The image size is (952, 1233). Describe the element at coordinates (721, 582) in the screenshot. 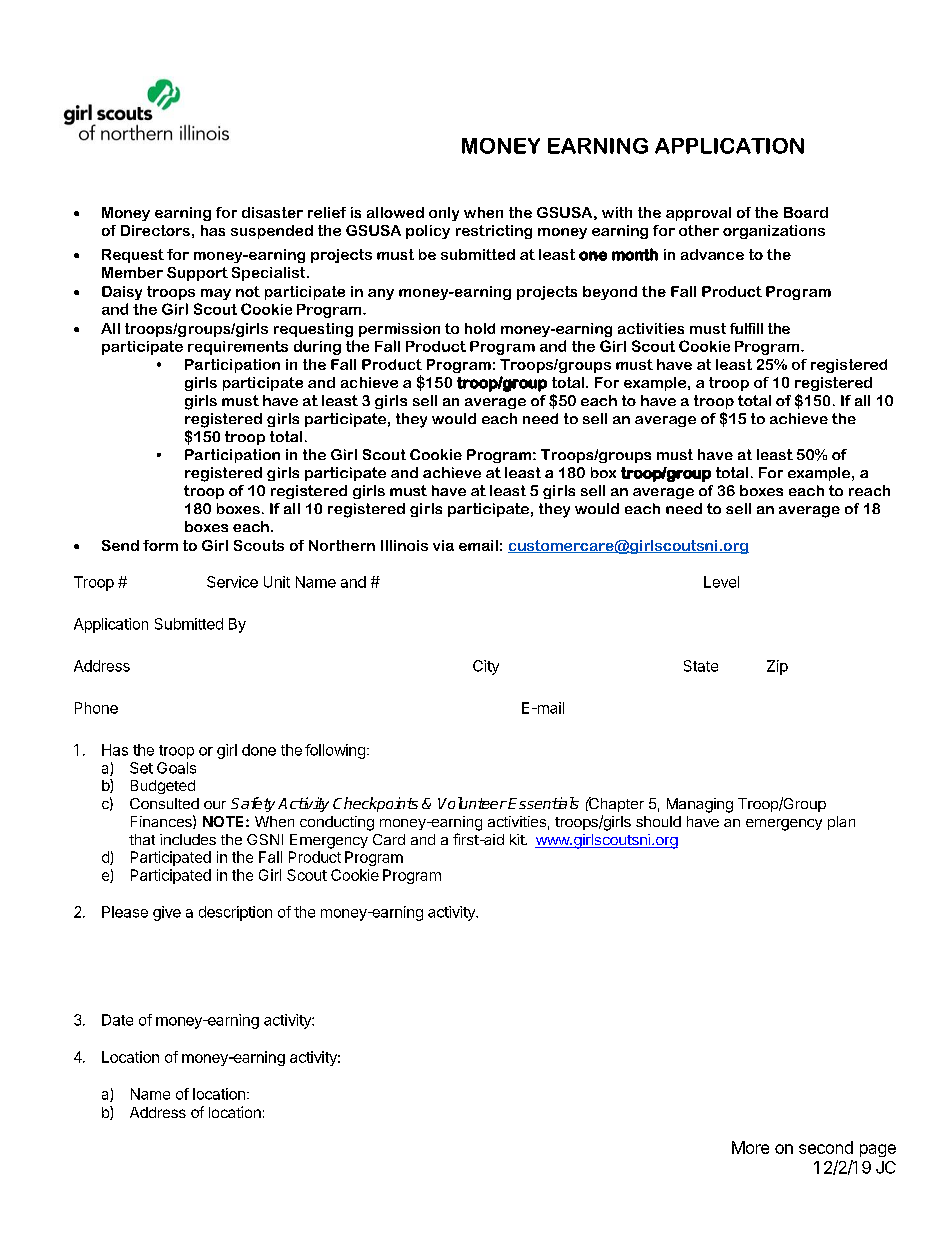

I see `Level` at that location.
